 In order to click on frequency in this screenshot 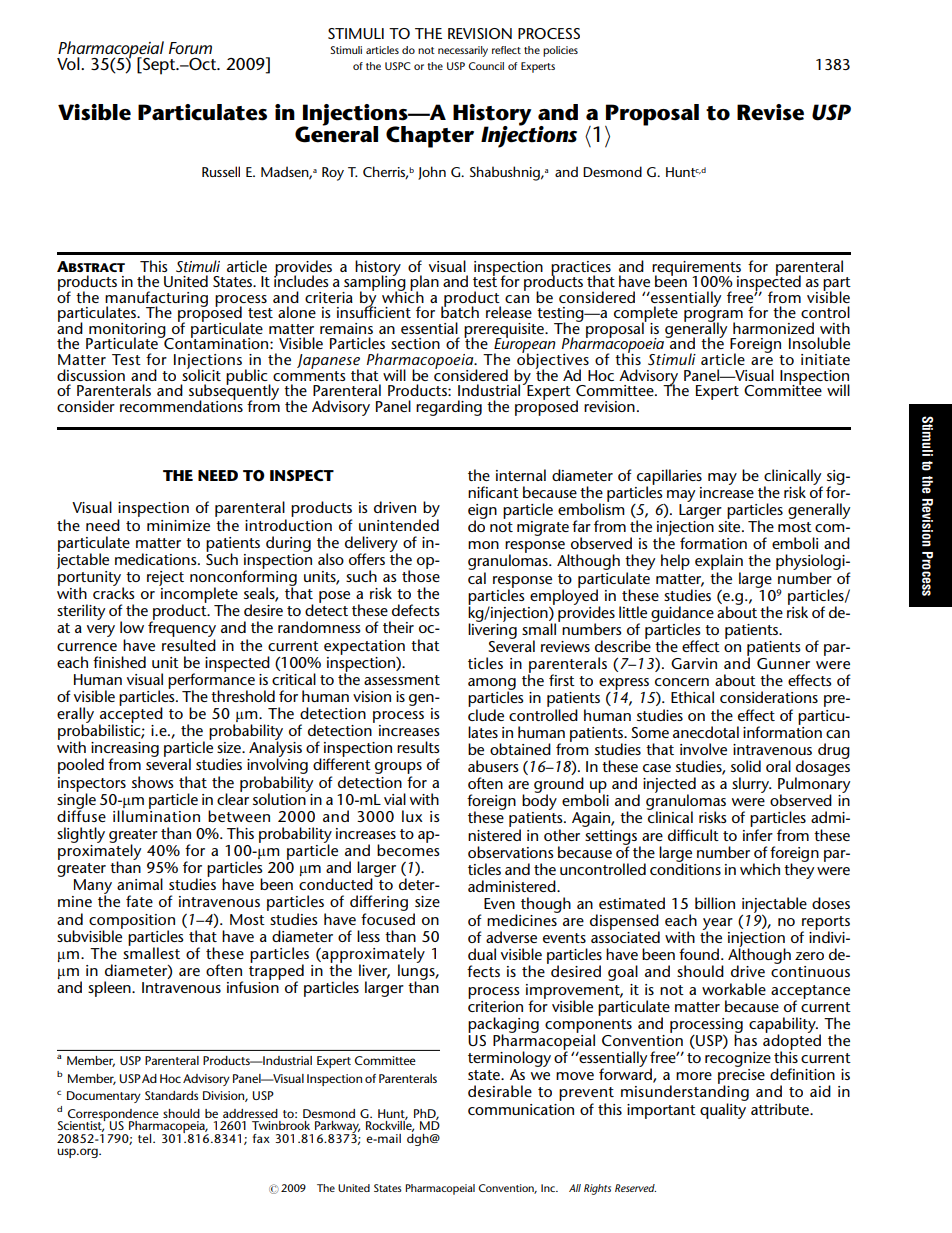, I will do `click(182, 629)`.
